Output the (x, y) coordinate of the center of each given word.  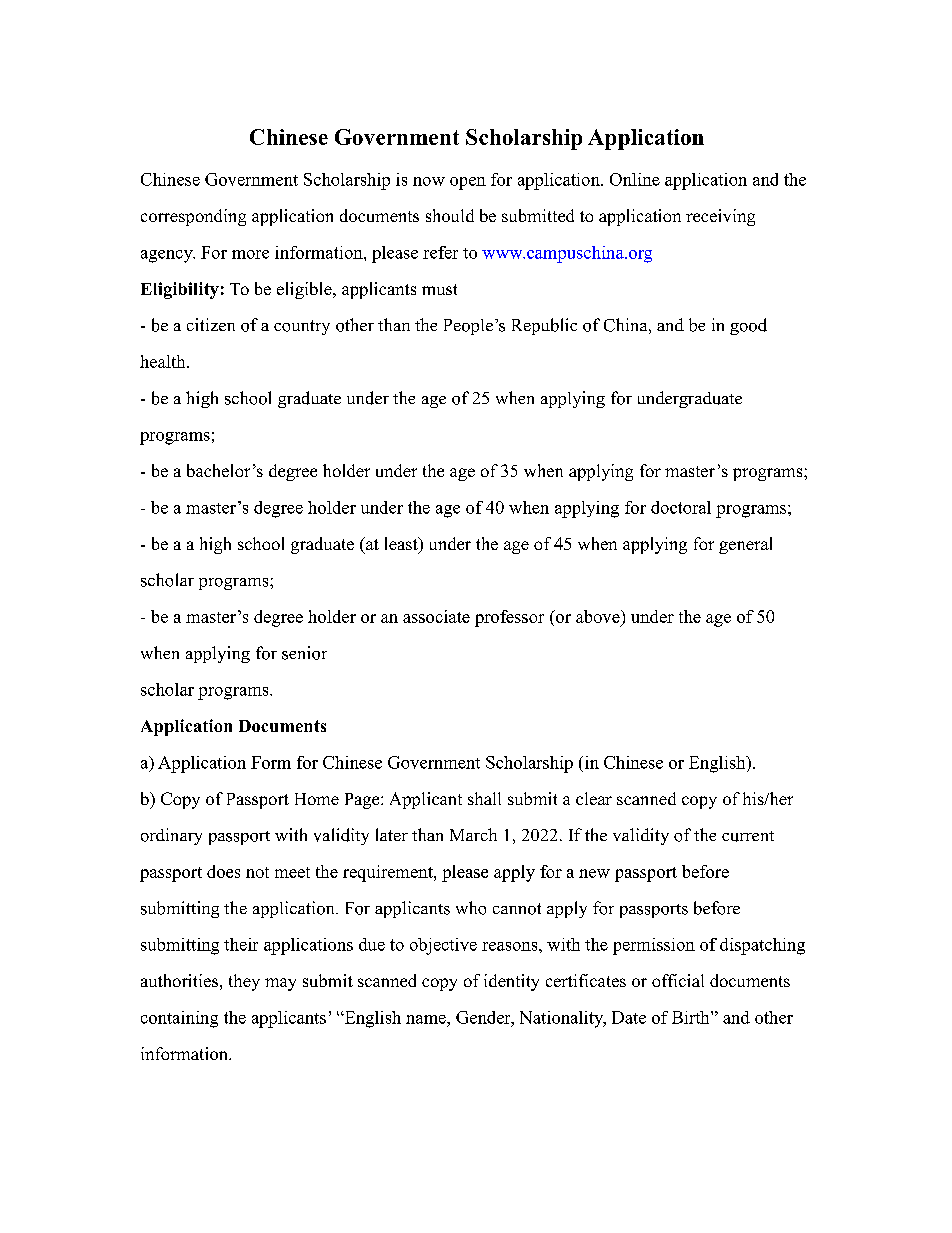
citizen (211, 324)
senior (304, 653)
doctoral (681, 507)
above (599, 616)
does (223, 871)
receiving (720, 217)
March (473, 834)
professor (509, 618)
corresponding (193, 217)
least (402, 545)
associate (436, 616)
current (748, 836)
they (244, 982)
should (450, 215)
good (748, 326)
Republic (544, 326)
